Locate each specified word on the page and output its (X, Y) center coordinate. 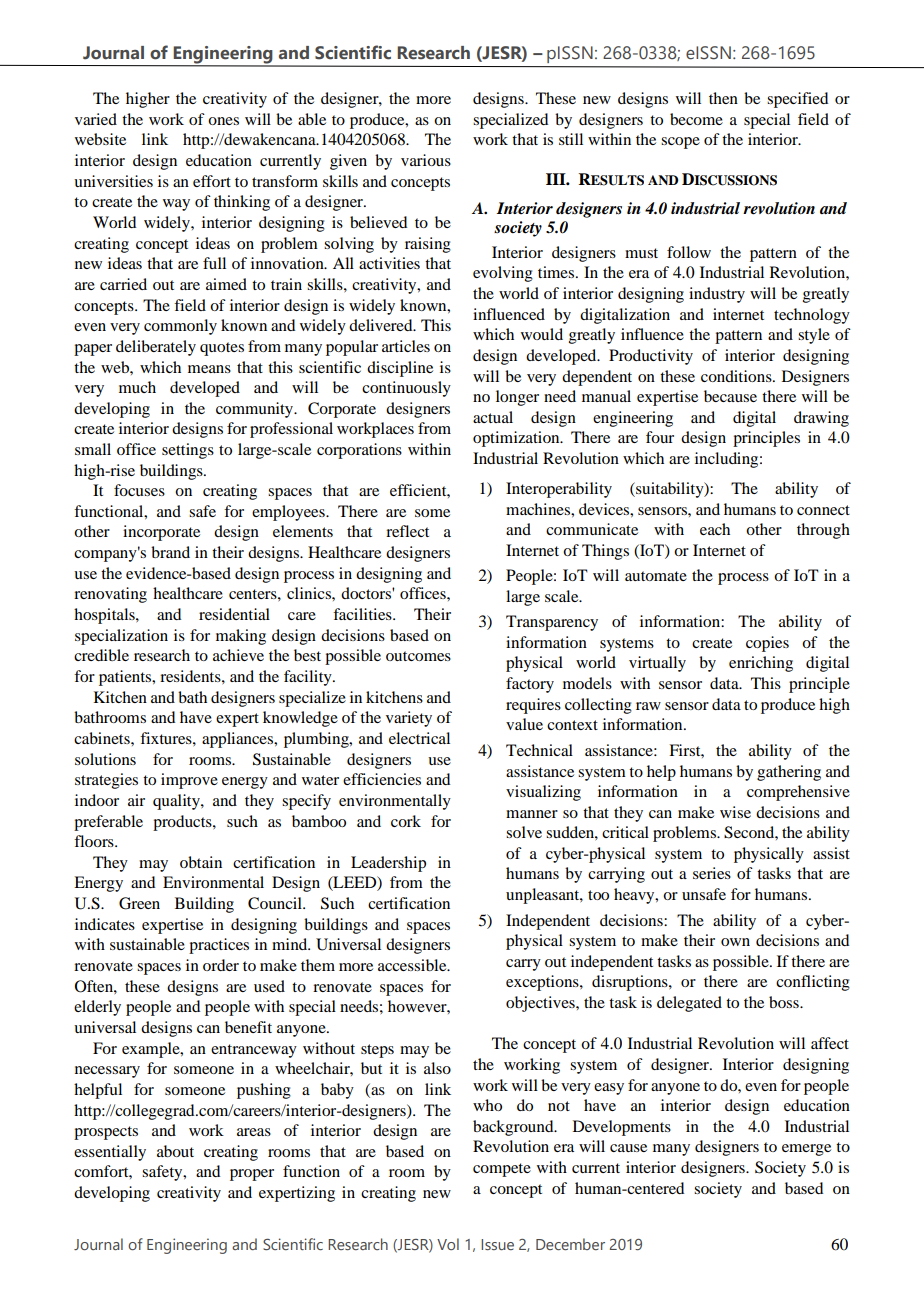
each (715, 529)
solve (524, 832)
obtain (201, 862)
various (426, 160)
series (712, 873)
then (723, 98)
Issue (497, 1244)
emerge (806, 1150)
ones (223, 121)
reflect (407, 531)
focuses (139, 490)
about (175, 1151)
